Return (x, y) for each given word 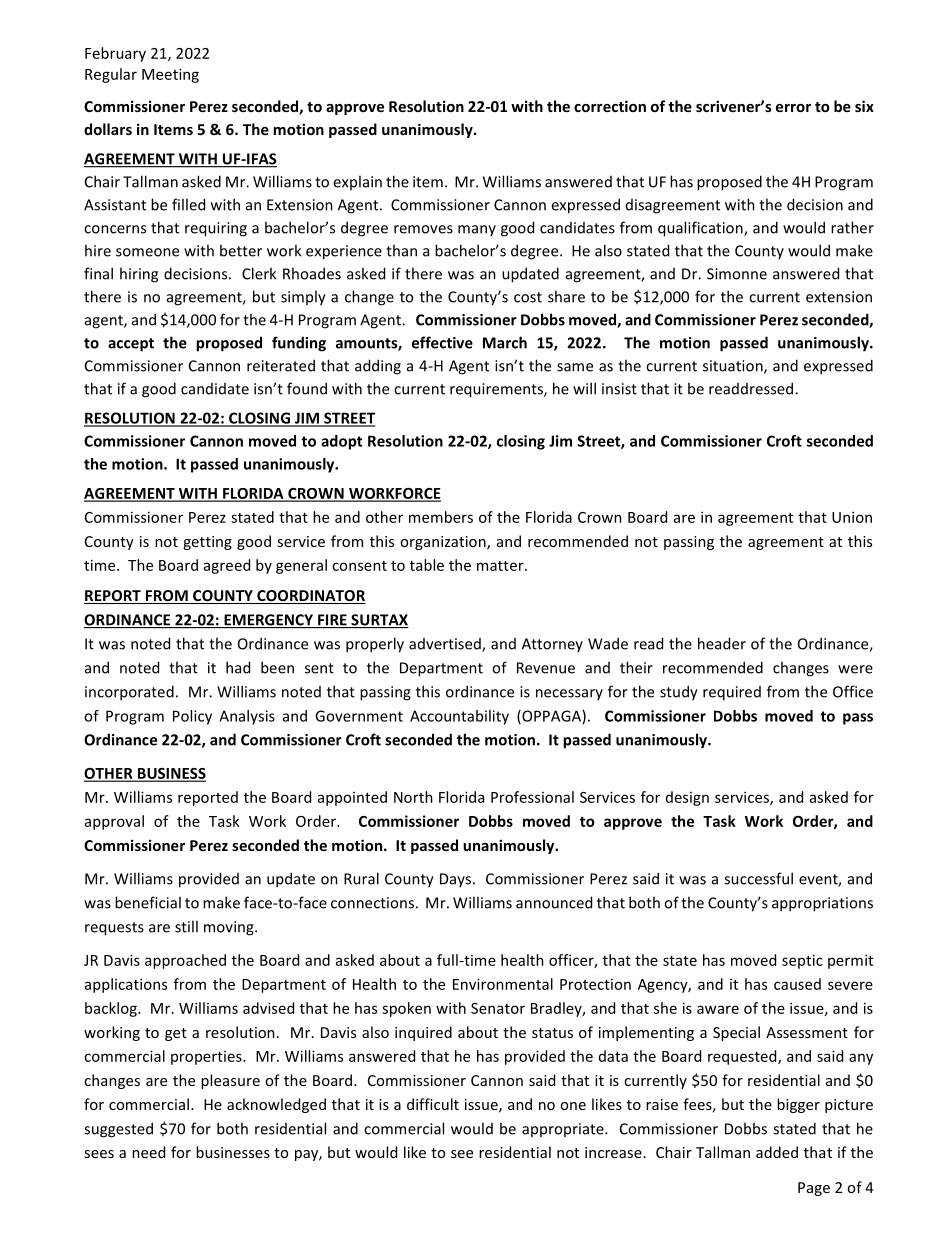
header (722, 643)
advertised (446, 645)
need (148, 1152)
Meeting (170, 75)
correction (610, 106)
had (238, 667)
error (793, 108)
